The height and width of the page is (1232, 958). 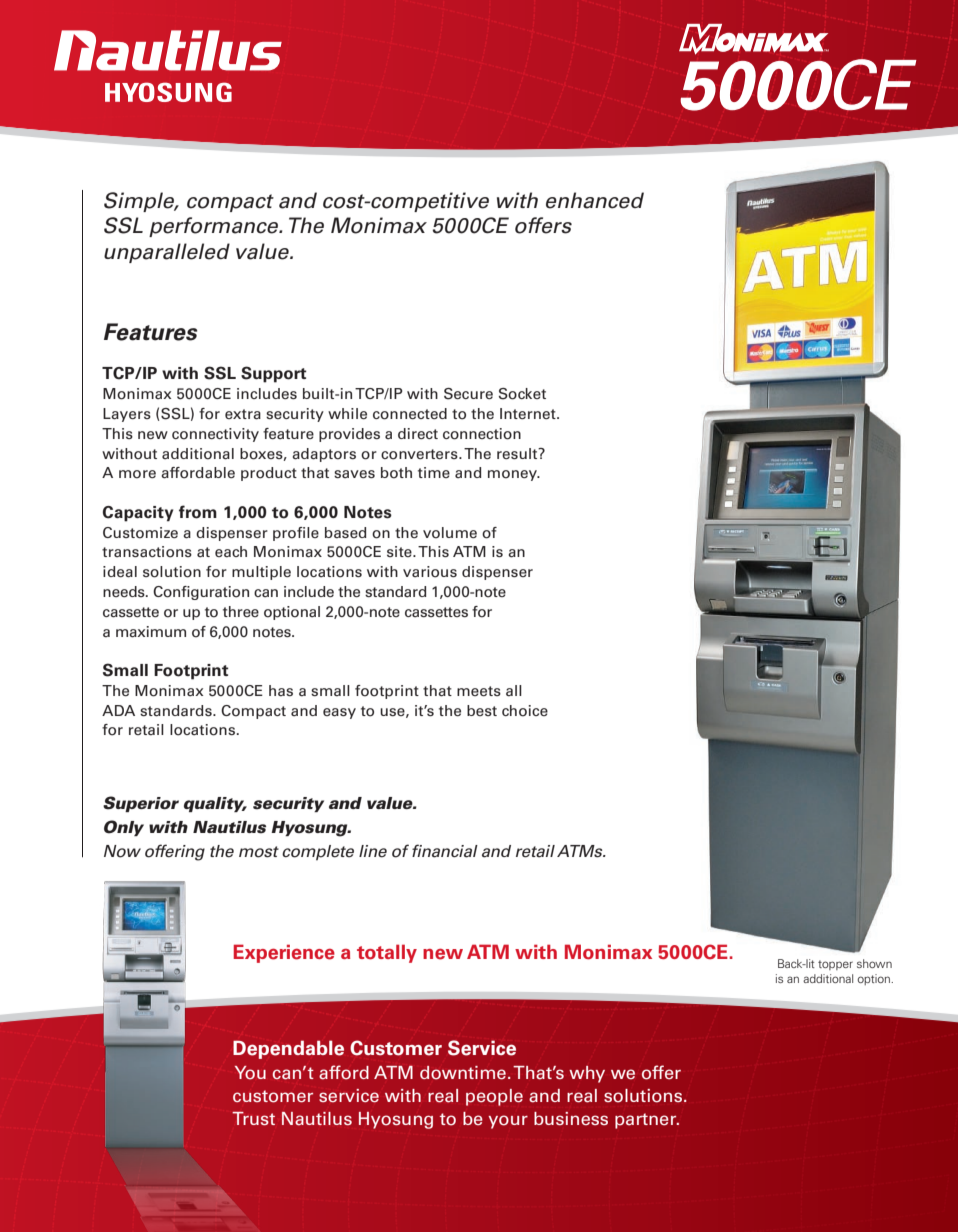 I want to click on money, so click(x=513, y=475).
